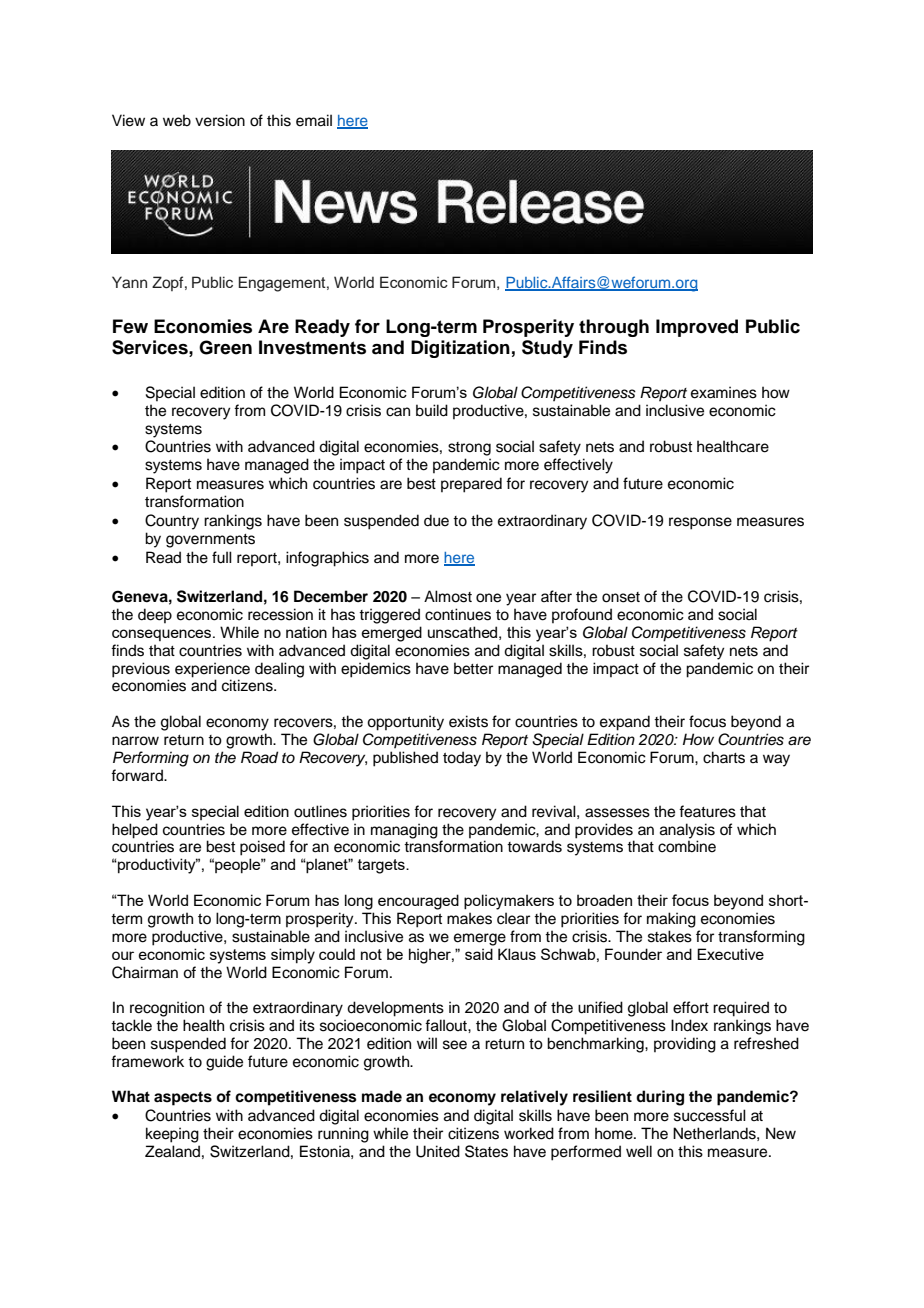 This page has height=1308, width=924. Describe the element at coordinates (438, 1151) in the page. I see `United` at that location.
